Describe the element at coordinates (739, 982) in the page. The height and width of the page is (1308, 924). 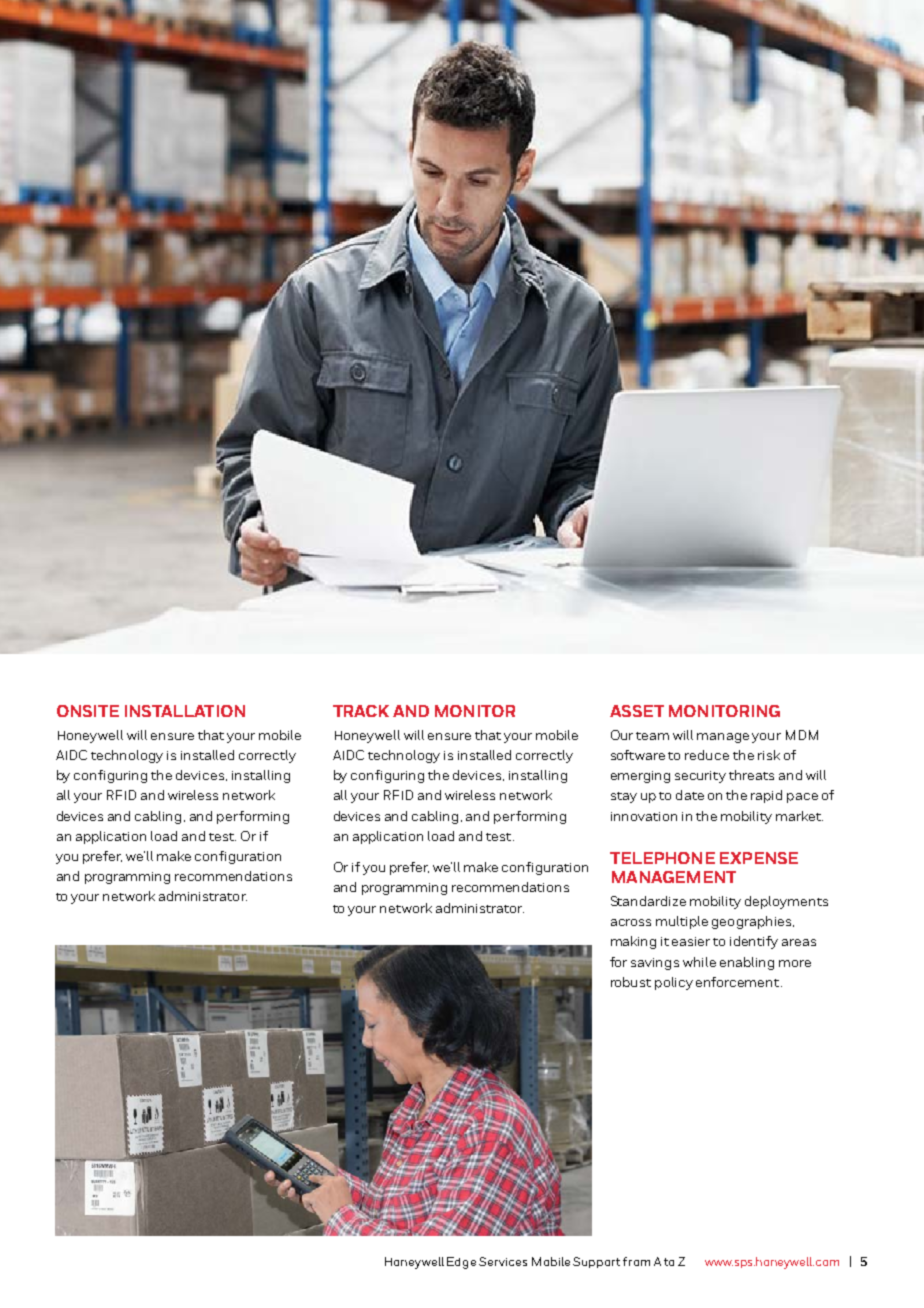
I see `enforcement` at that location.
